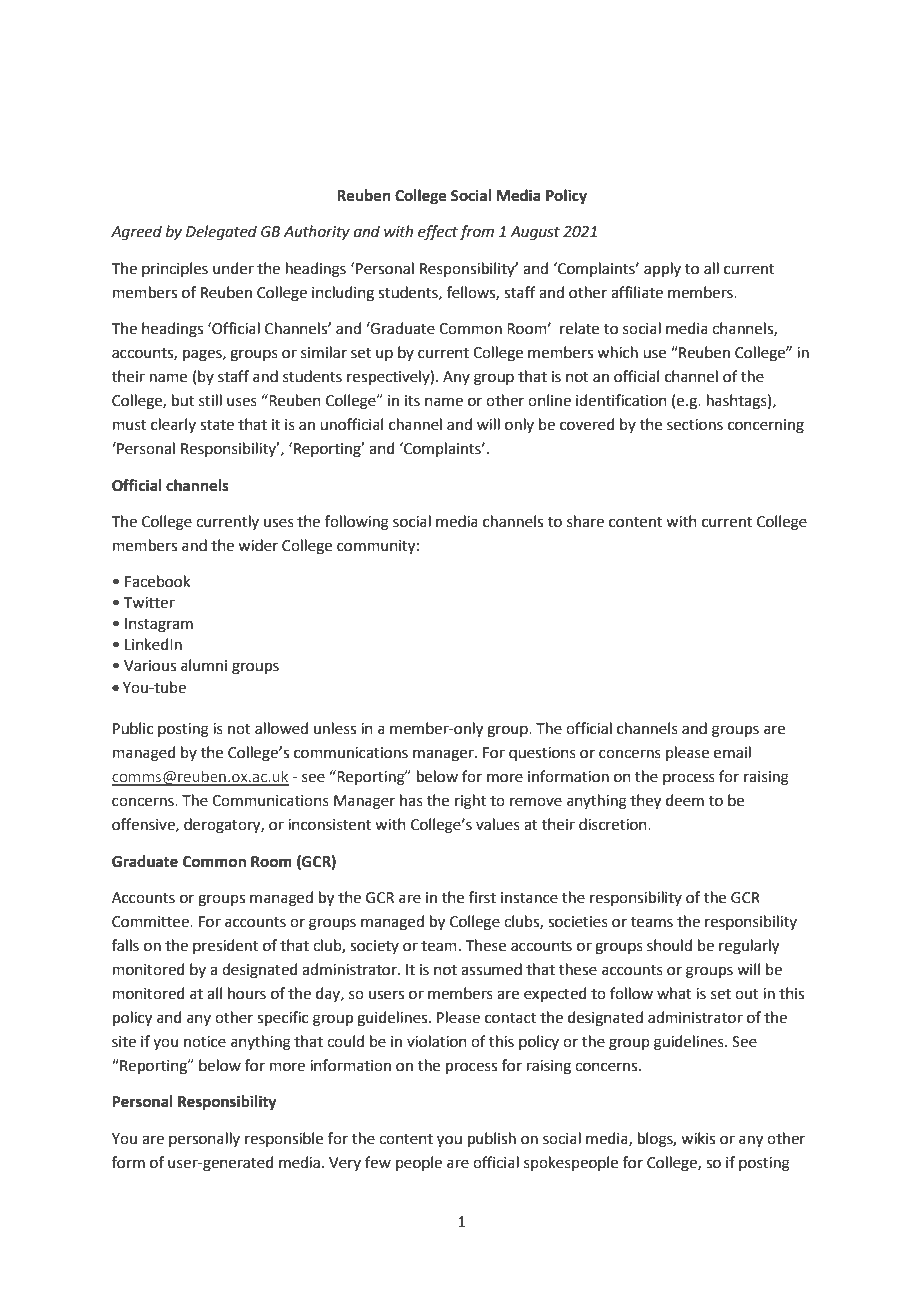 The width and height of the screenshot is (924, 1308). Describe the element at coordinates (732, 752) in the screenshot. I see `email` at that location.
